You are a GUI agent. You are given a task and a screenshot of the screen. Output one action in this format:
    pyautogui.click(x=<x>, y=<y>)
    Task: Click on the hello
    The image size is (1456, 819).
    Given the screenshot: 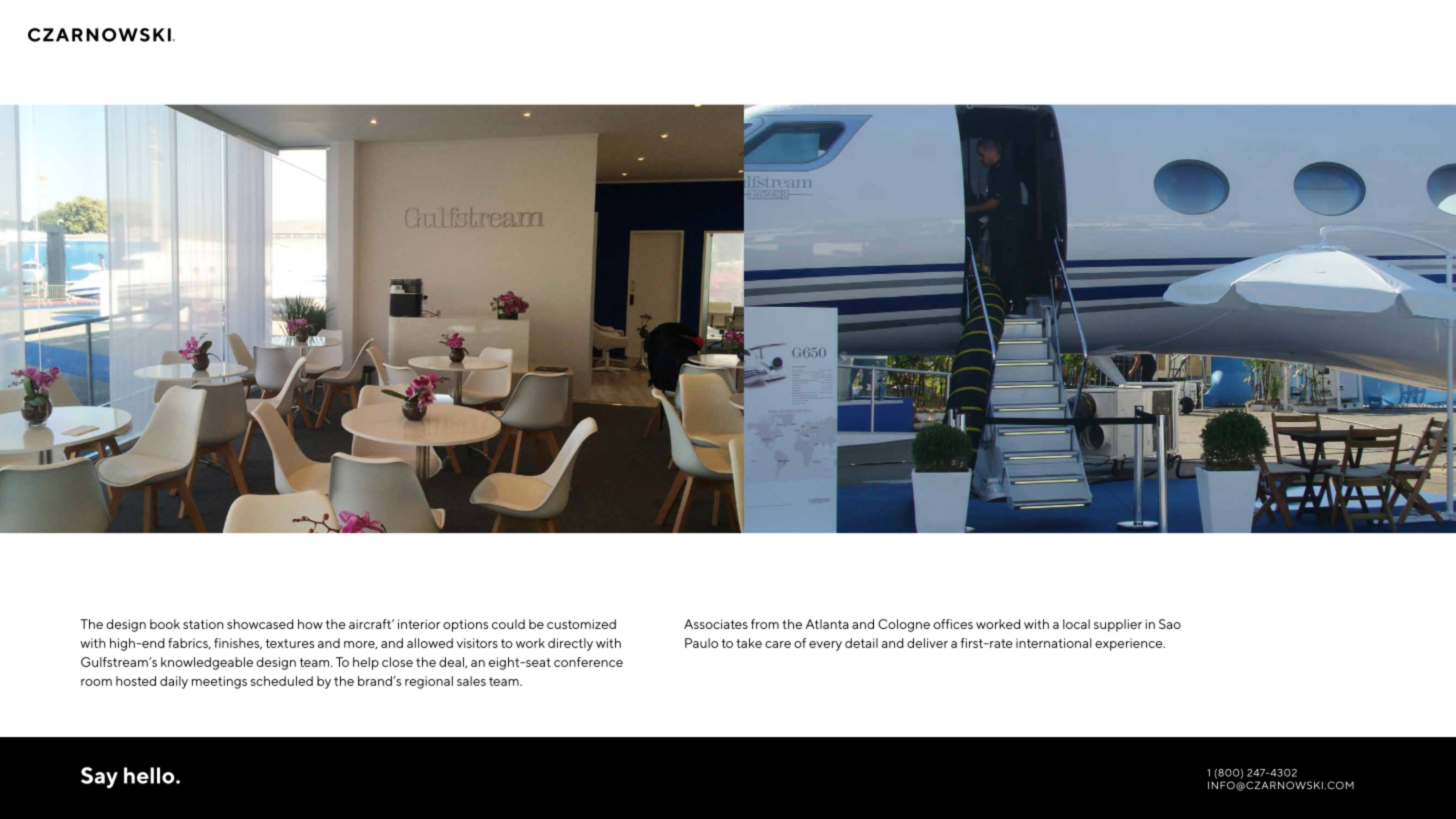 What is the action you would take?
    pyautogui.click(x=150, y=775)
